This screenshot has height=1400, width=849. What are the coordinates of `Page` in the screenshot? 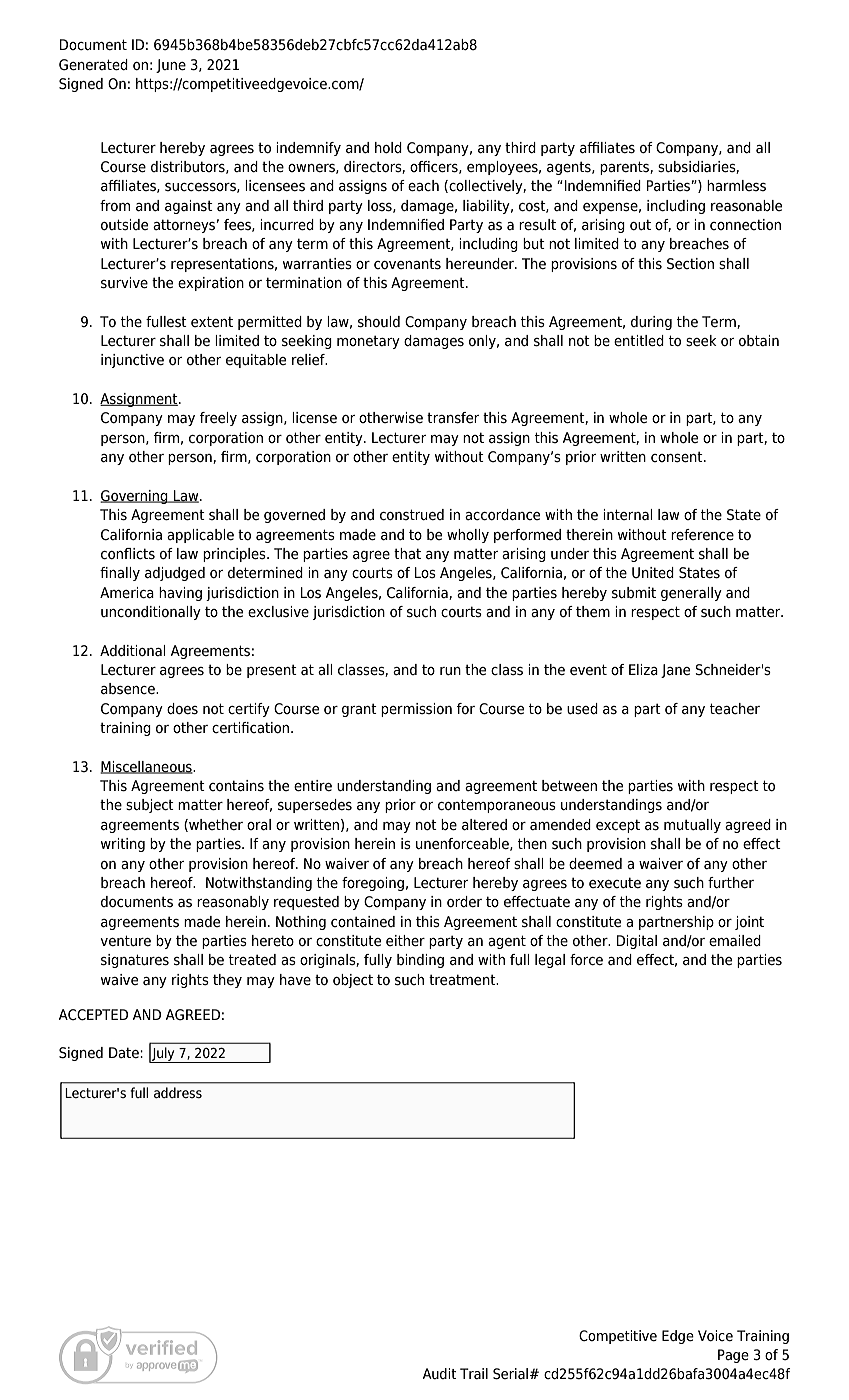 It's located at (733, 1356).
